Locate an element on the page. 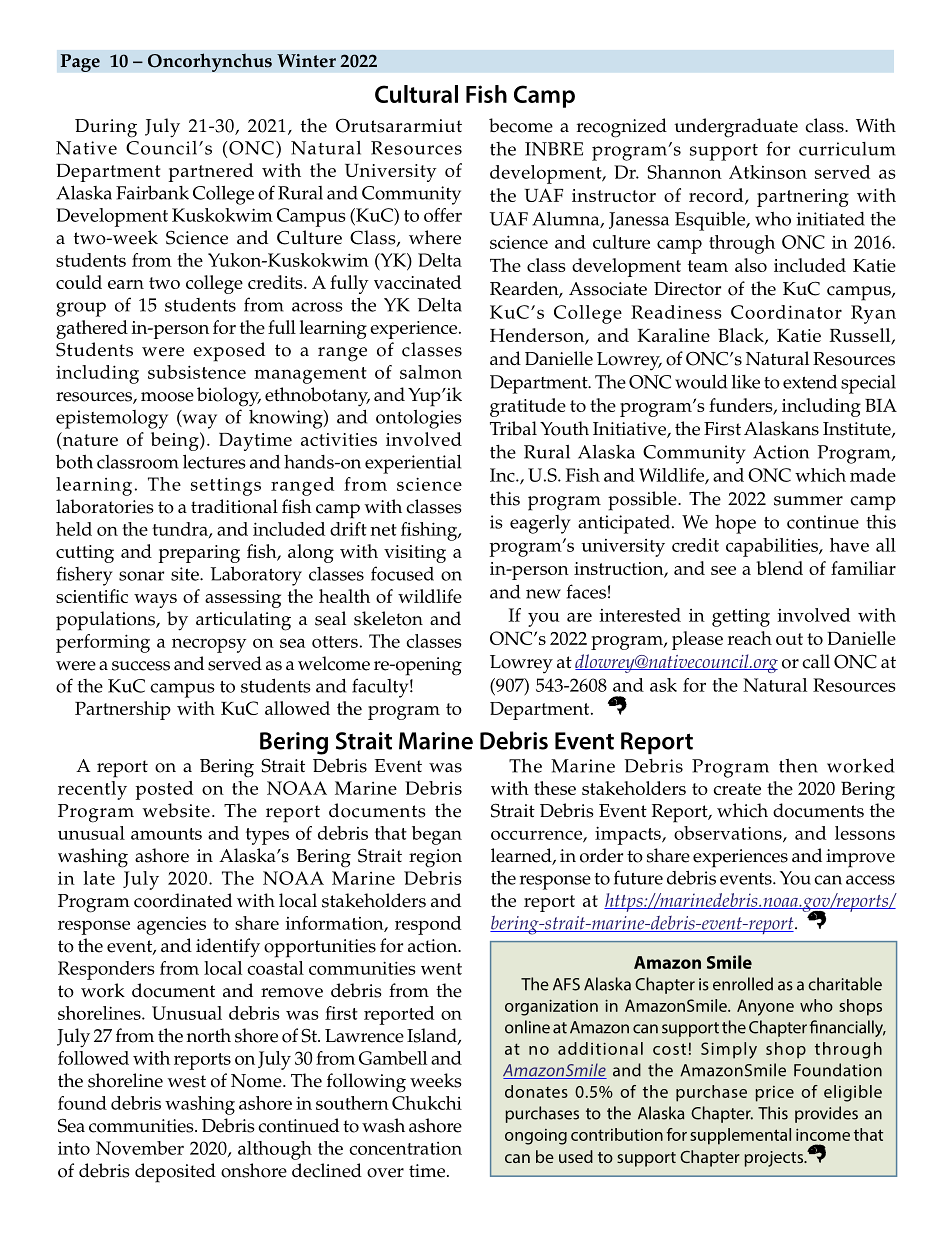 Image resolution: width=952 pixels, height=1233 pixels. November is located at coordinates (140, 1148).
